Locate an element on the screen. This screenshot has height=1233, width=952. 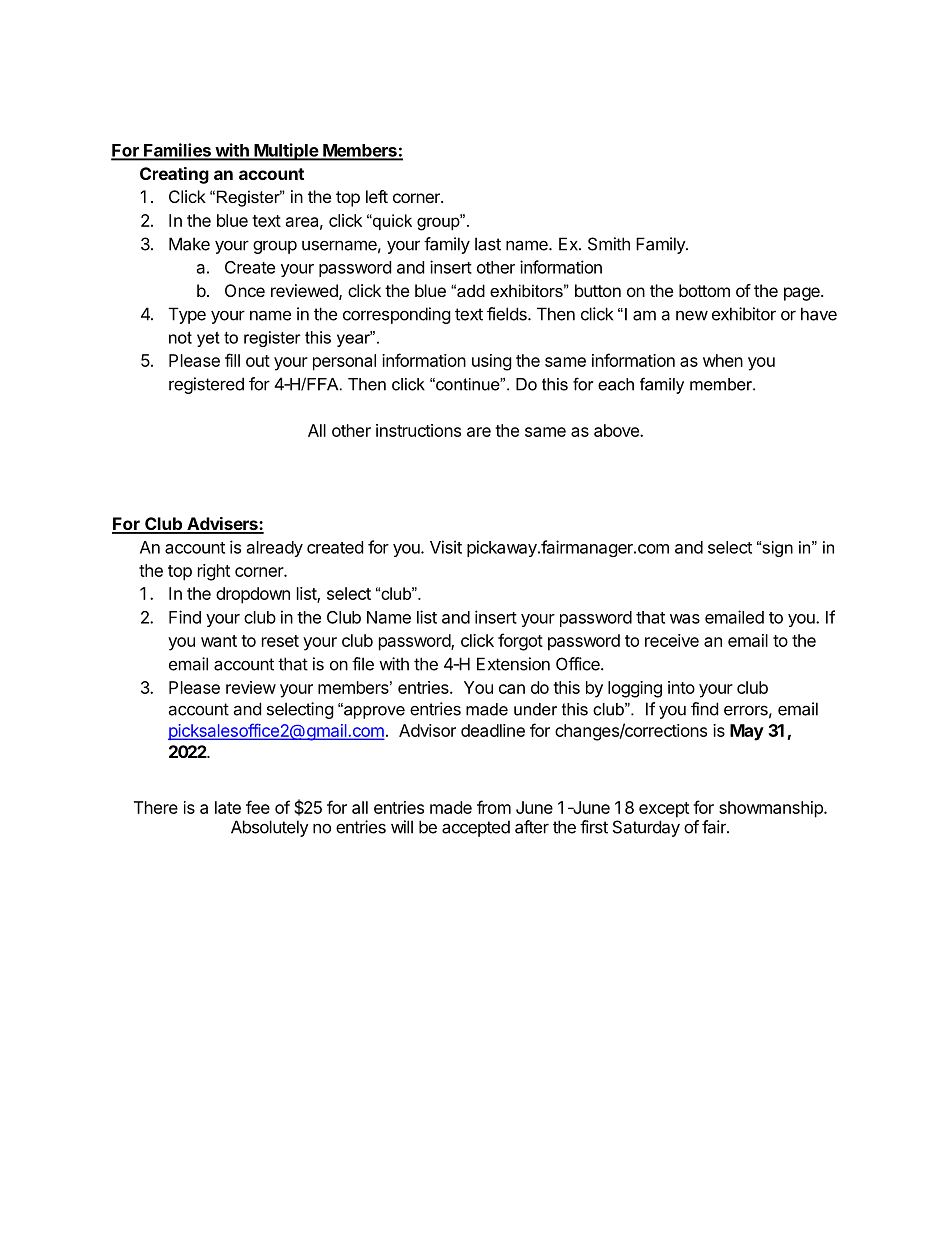
when is located at coordinates (723, 360).
